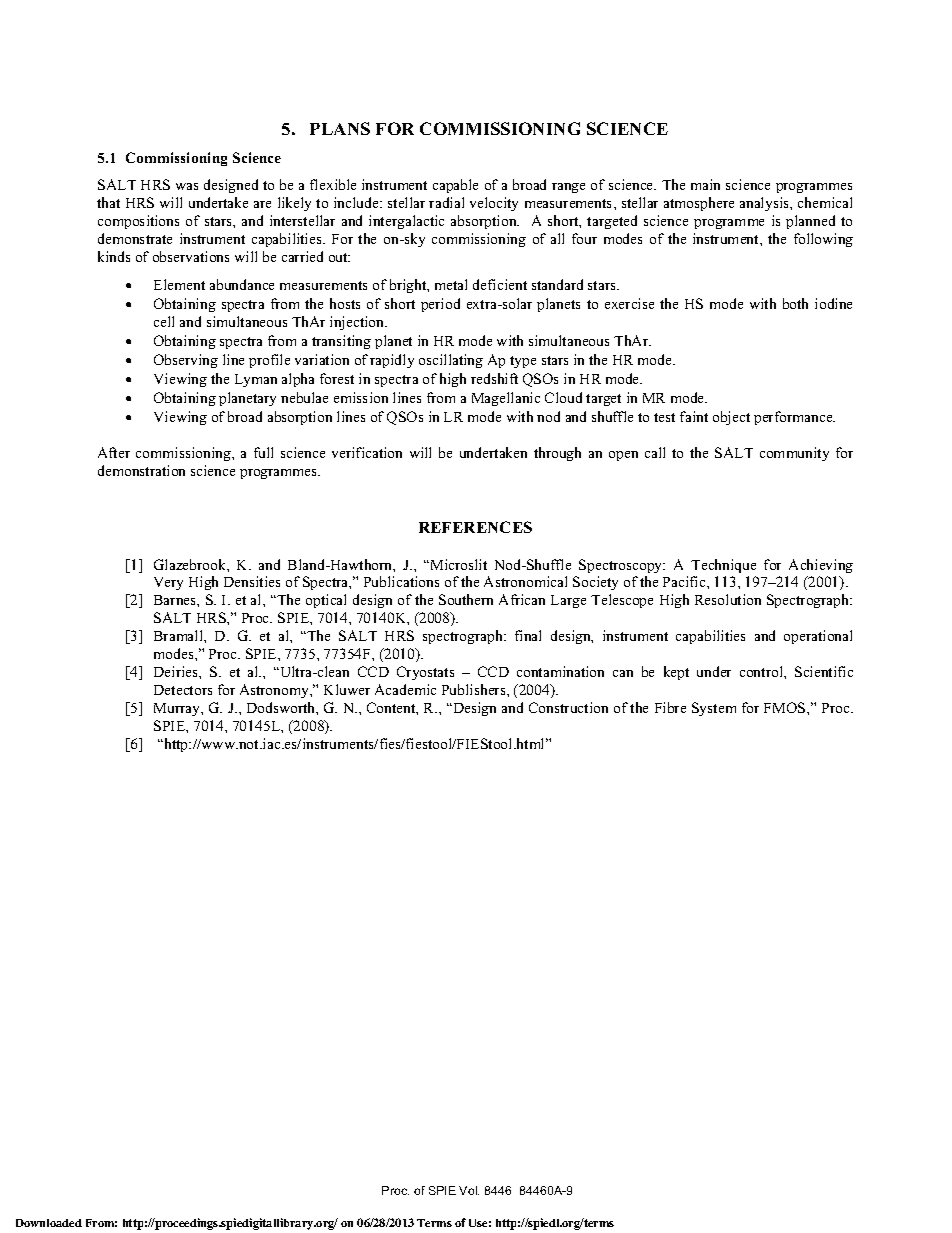  What do you see at coordinates (676, 673) in the image?
I see `kept` at bounding box center [676, 673].
